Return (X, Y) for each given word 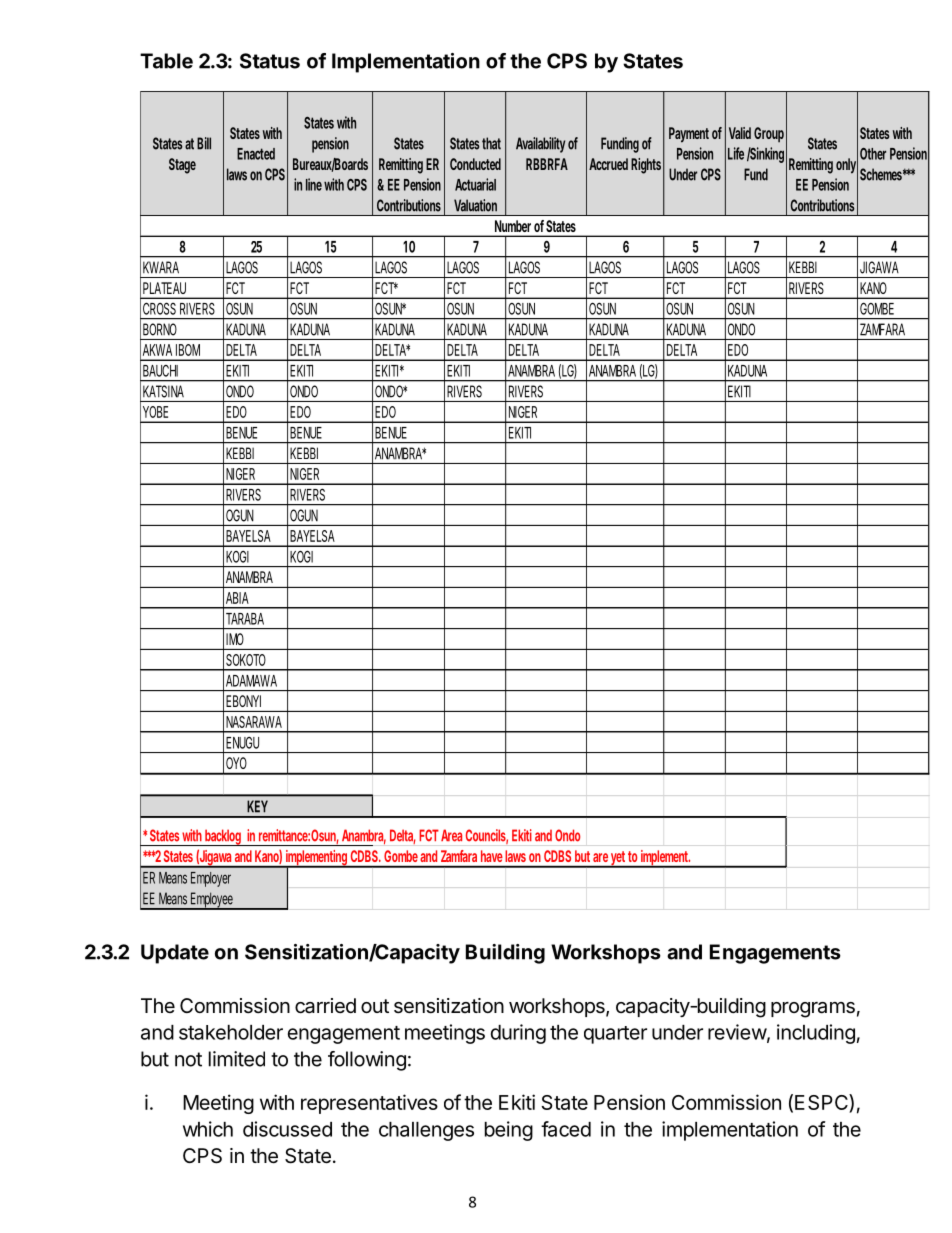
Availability (540, 145)
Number (513, 226)
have (491, 856)
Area (451, 835)
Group (769, 135)
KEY (258, 806)
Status (270, 61)
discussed (287, 1129)
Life (736, 153)
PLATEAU (164, 288)
